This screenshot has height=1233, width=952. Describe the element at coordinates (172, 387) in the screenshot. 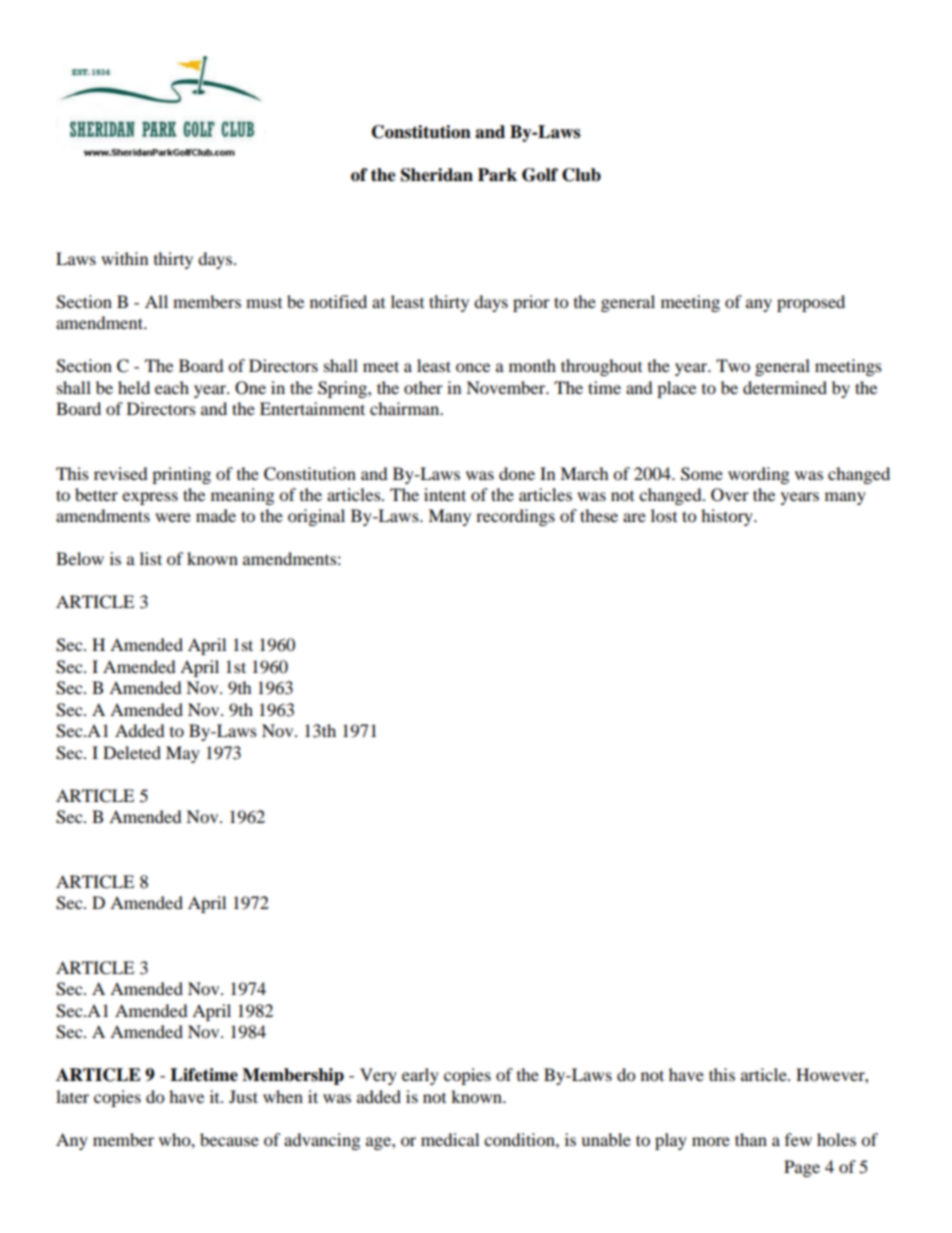

I see `each` at that location.
